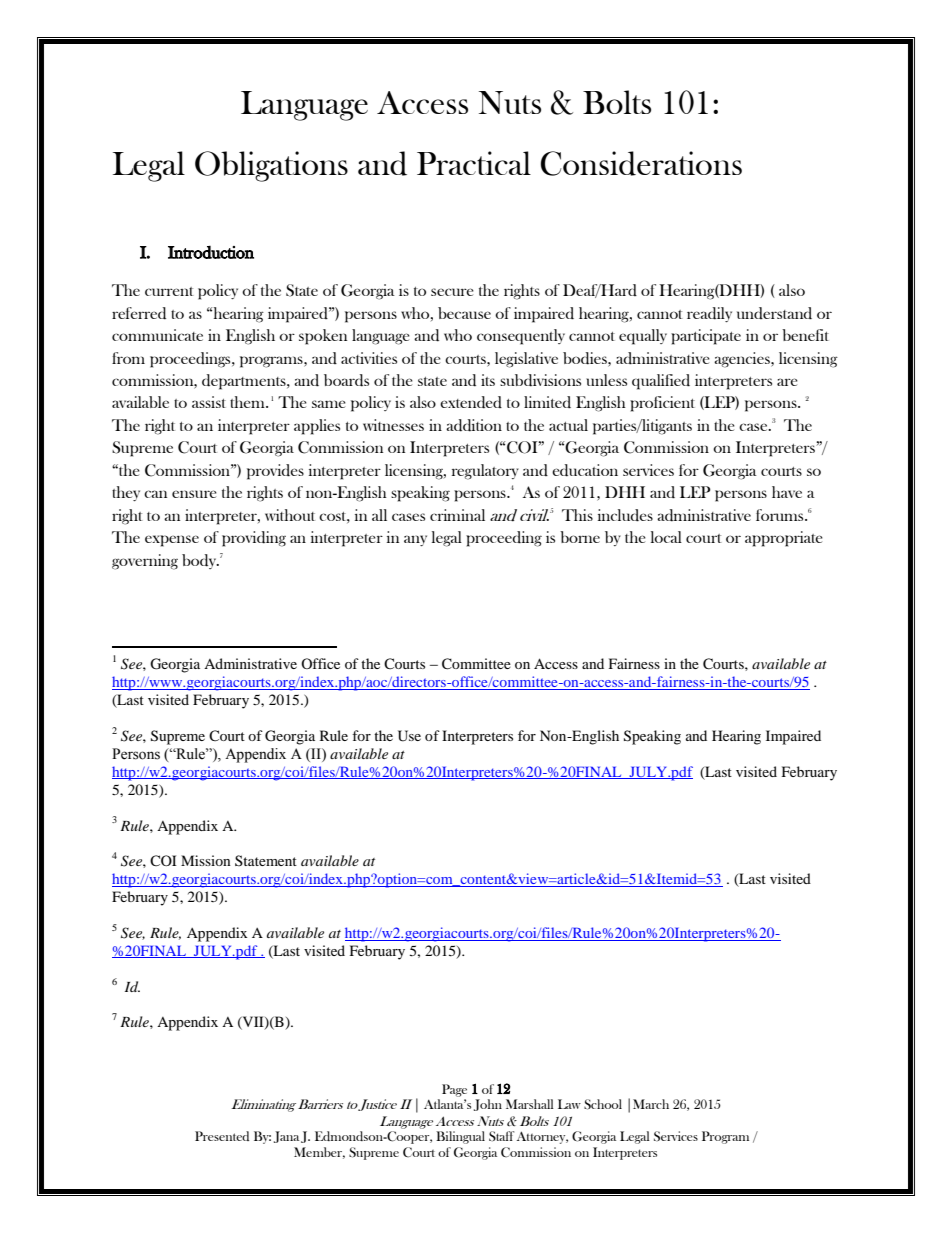 The height and width of the image is (1233, 952). I want to click on Practical, so click(474, 163).
